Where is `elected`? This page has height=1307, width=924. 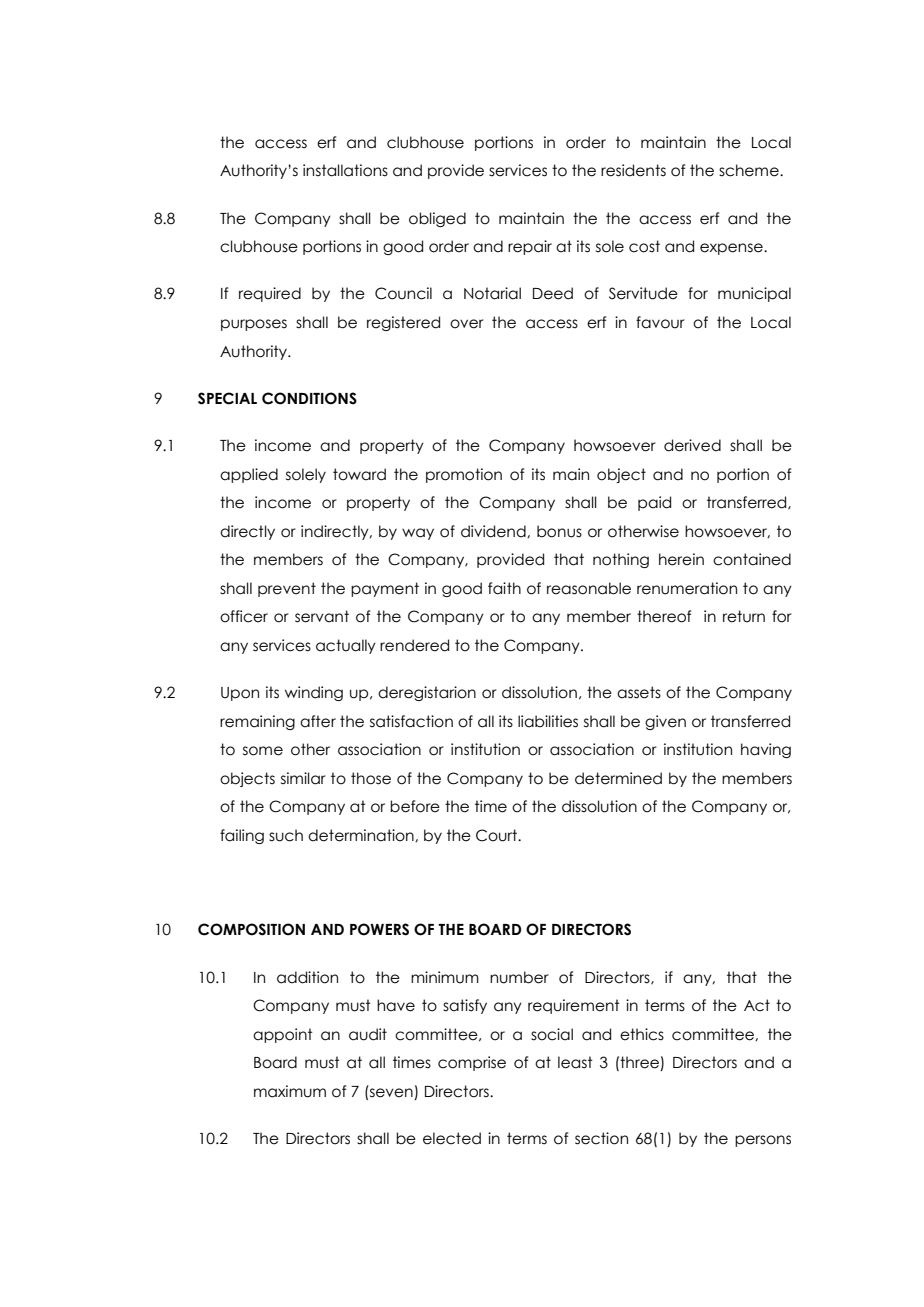
elected is located at coordinates (452, 1138).
